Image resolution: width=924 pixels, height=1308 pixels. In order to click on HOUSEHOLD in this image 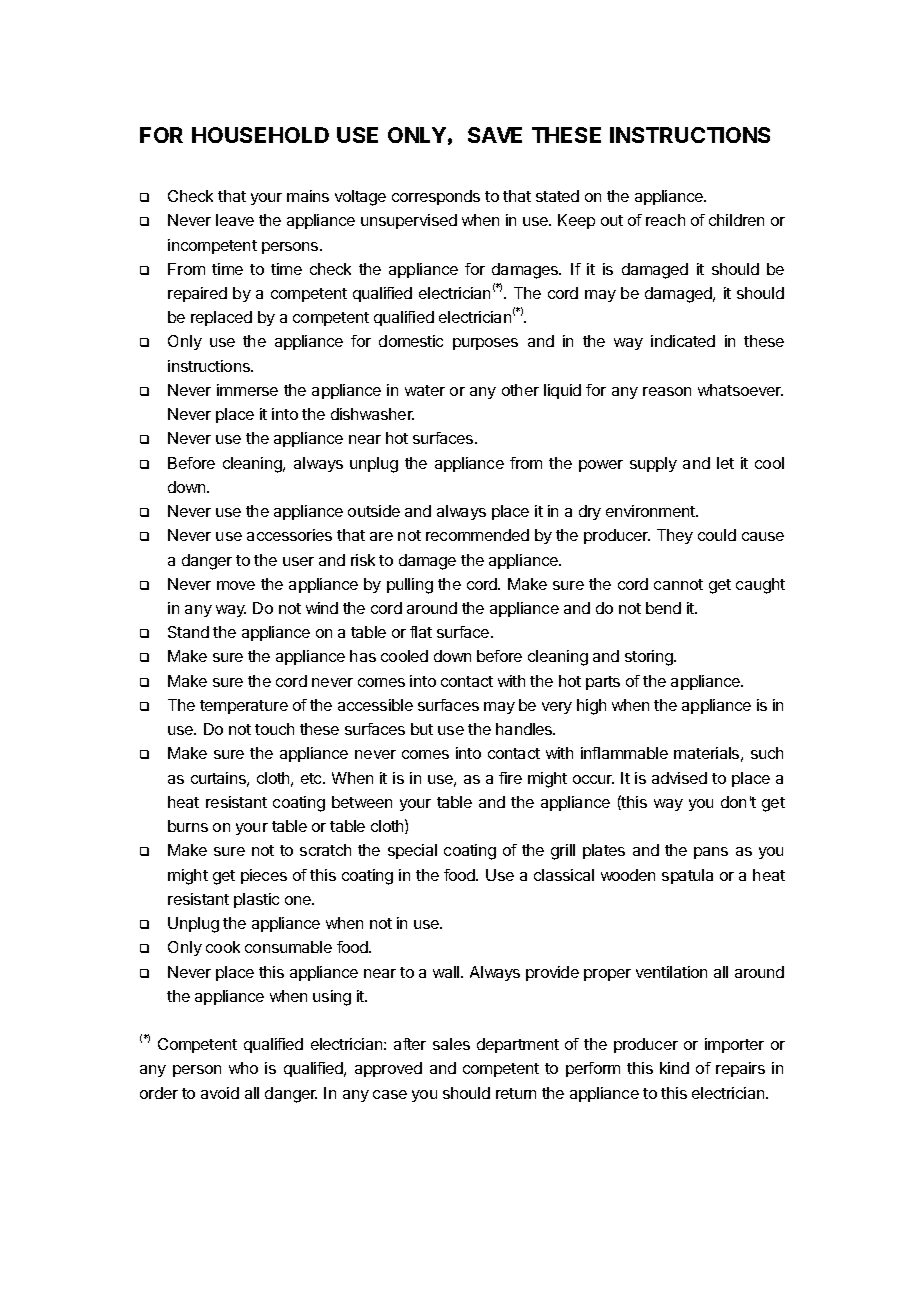, I will do `click(260, 135)`.
